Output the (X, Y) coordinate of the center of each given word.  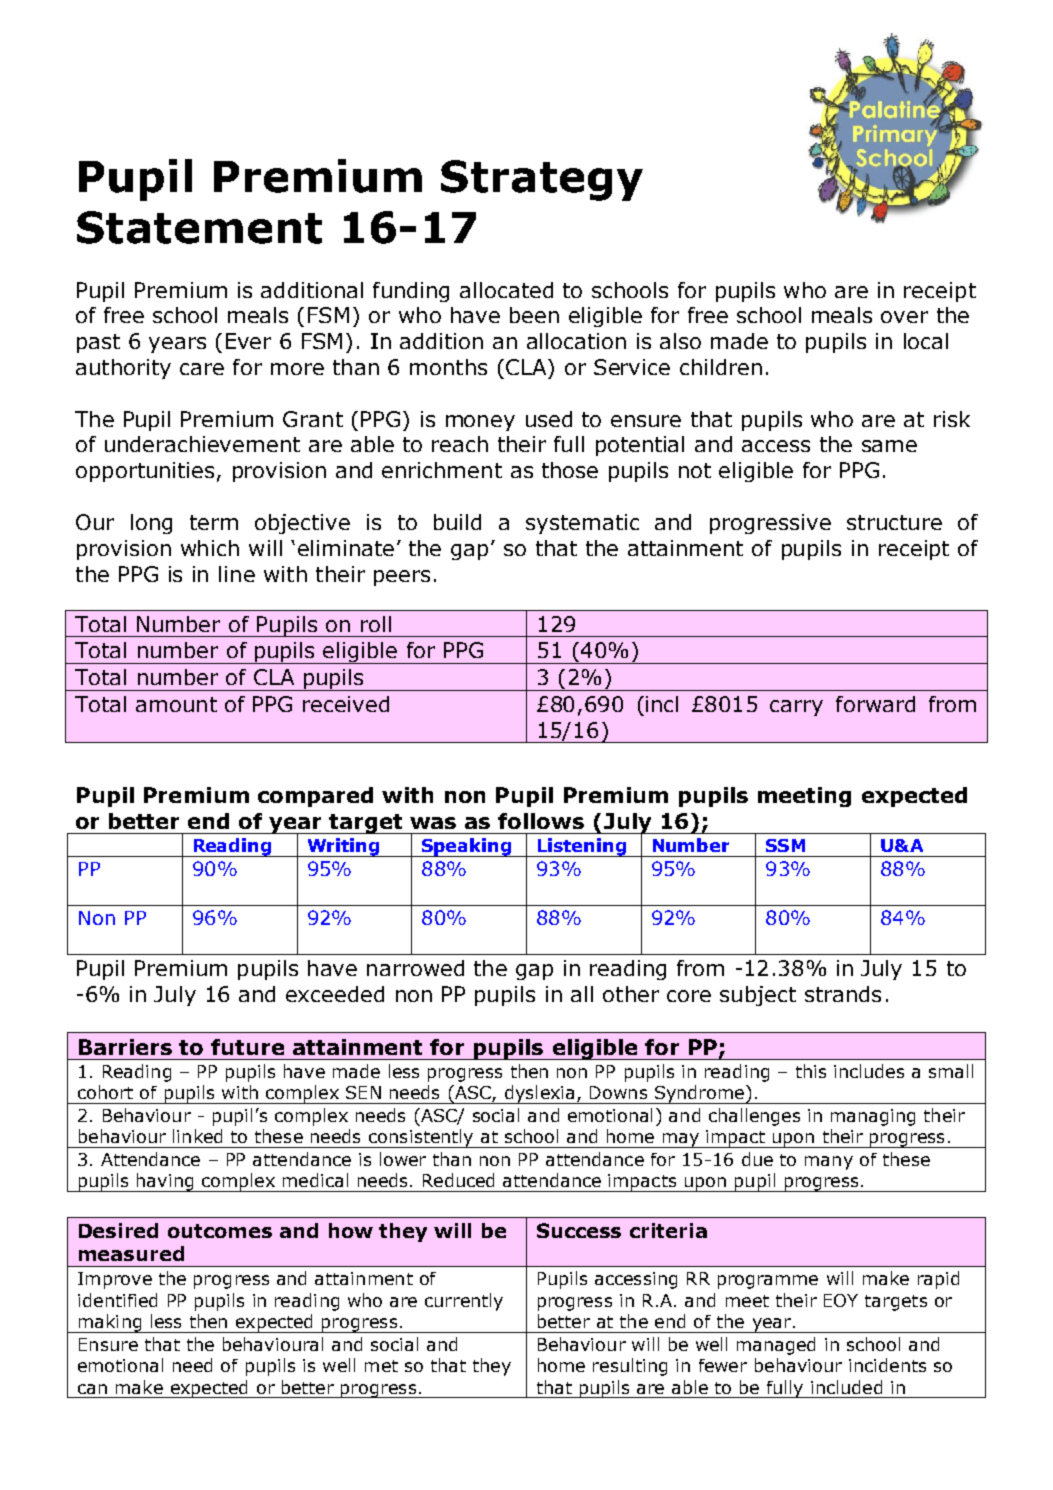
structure (894, 522)
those (570, 470)
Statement (199, 227)
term (214, 522)
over (904, 317)
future (247, 1047)
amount (176, 704)
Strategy (542, 180)
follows (541, 821)
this (811, 1071)
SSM (785, 845)
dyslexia (539, 1094)
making (110, 1323)
